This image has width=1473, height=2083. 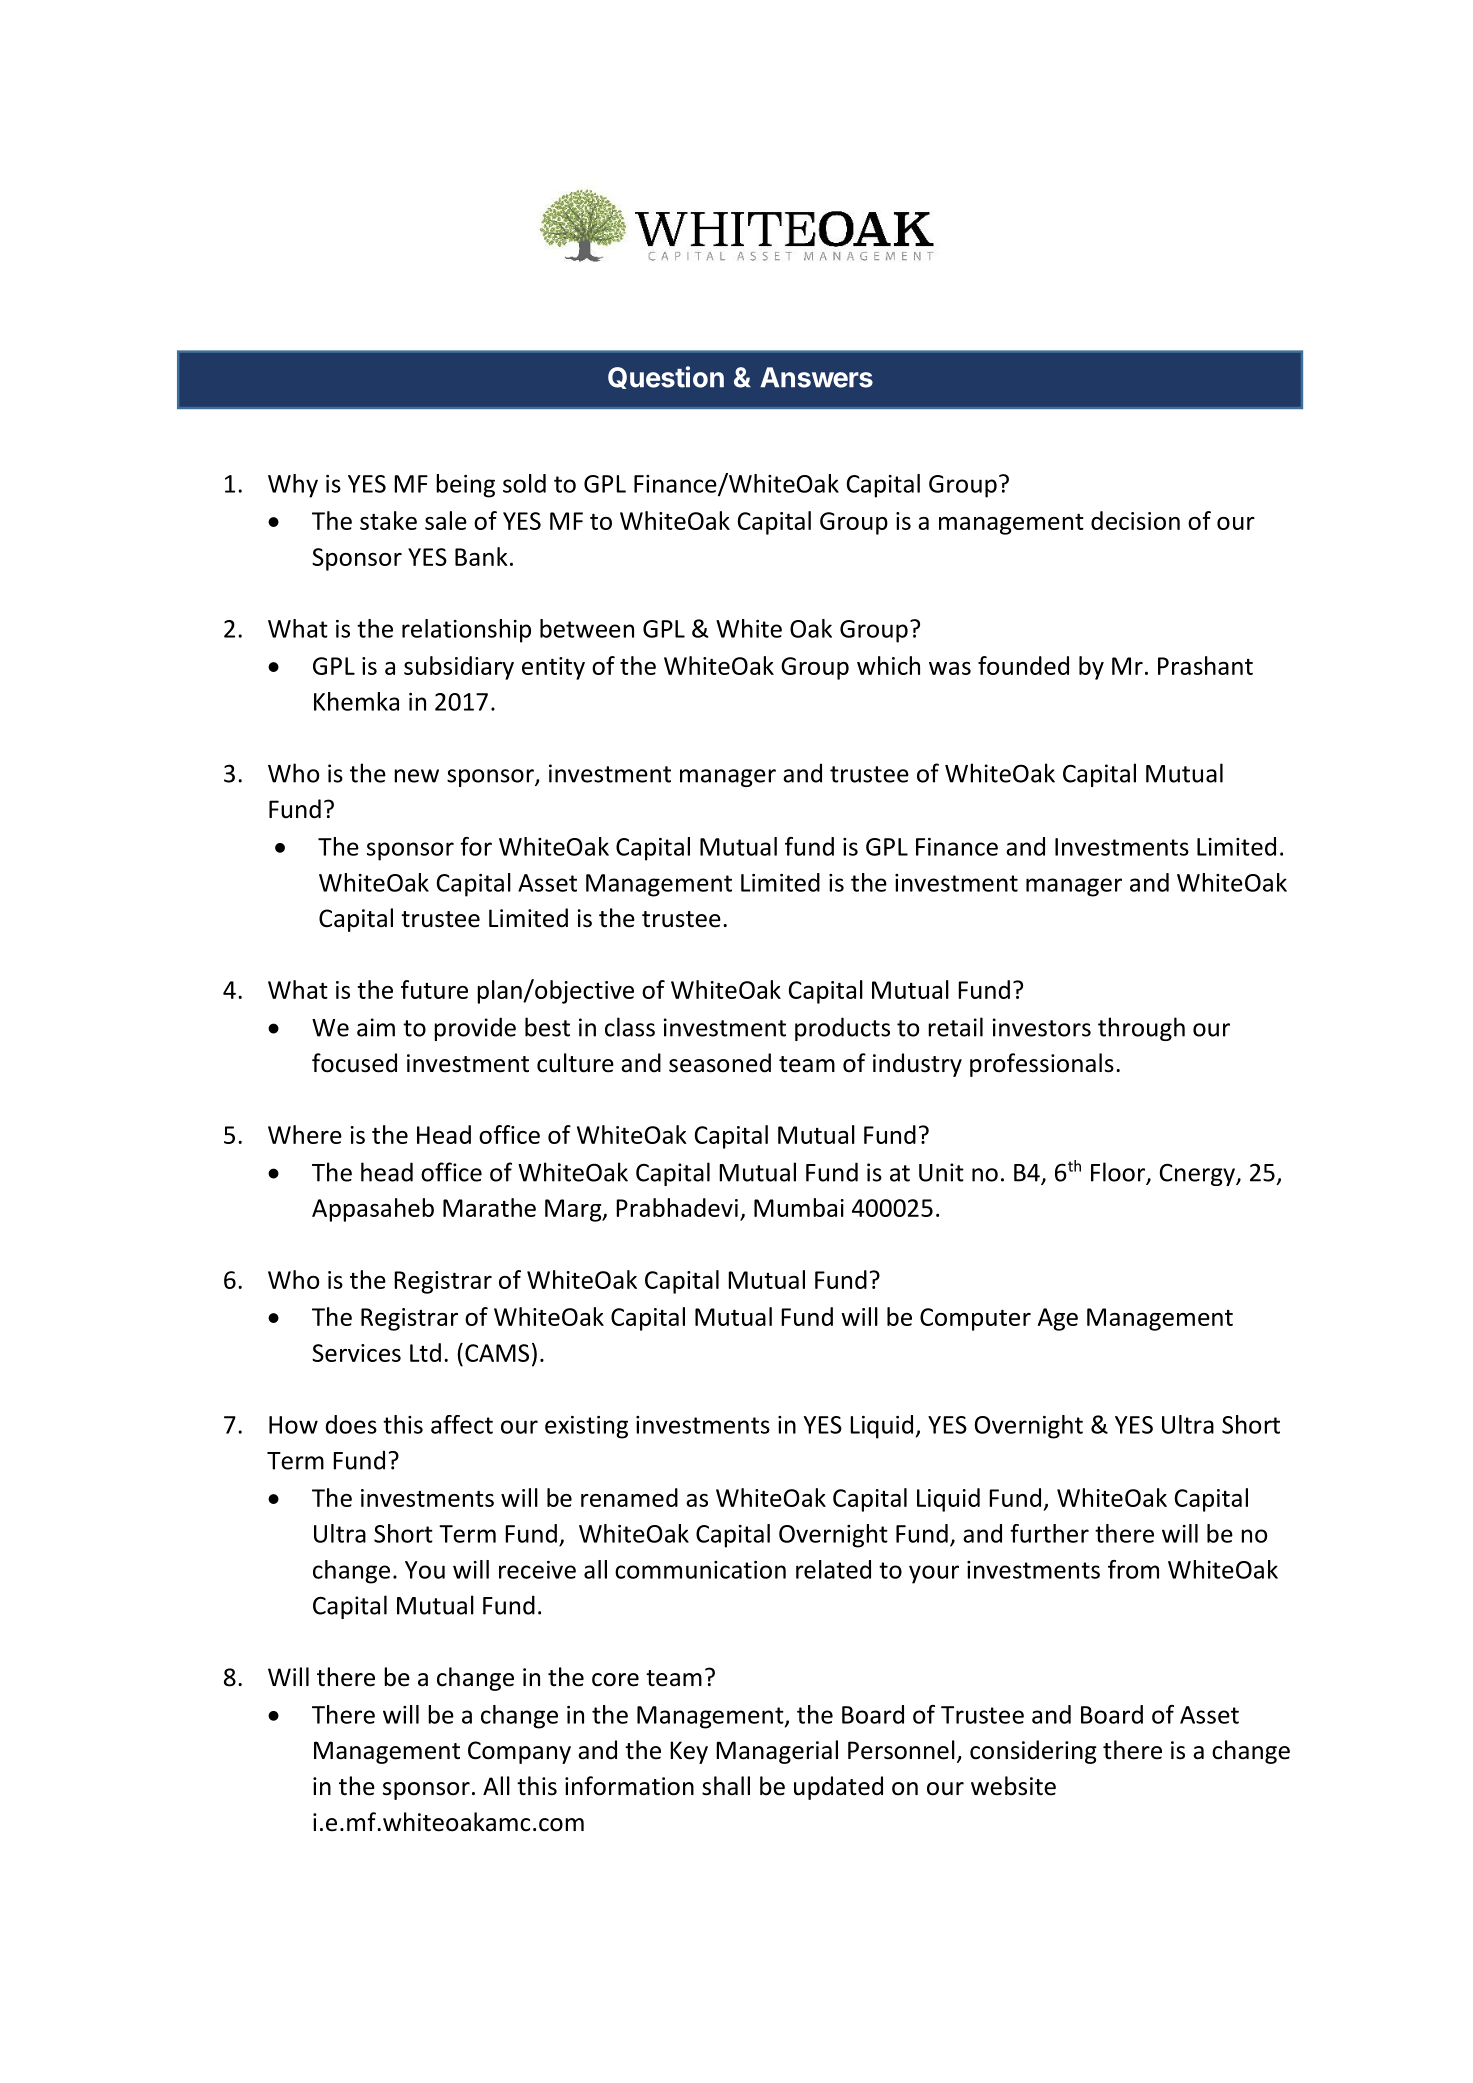 I want to click on being, so click(x=465, y=486).
